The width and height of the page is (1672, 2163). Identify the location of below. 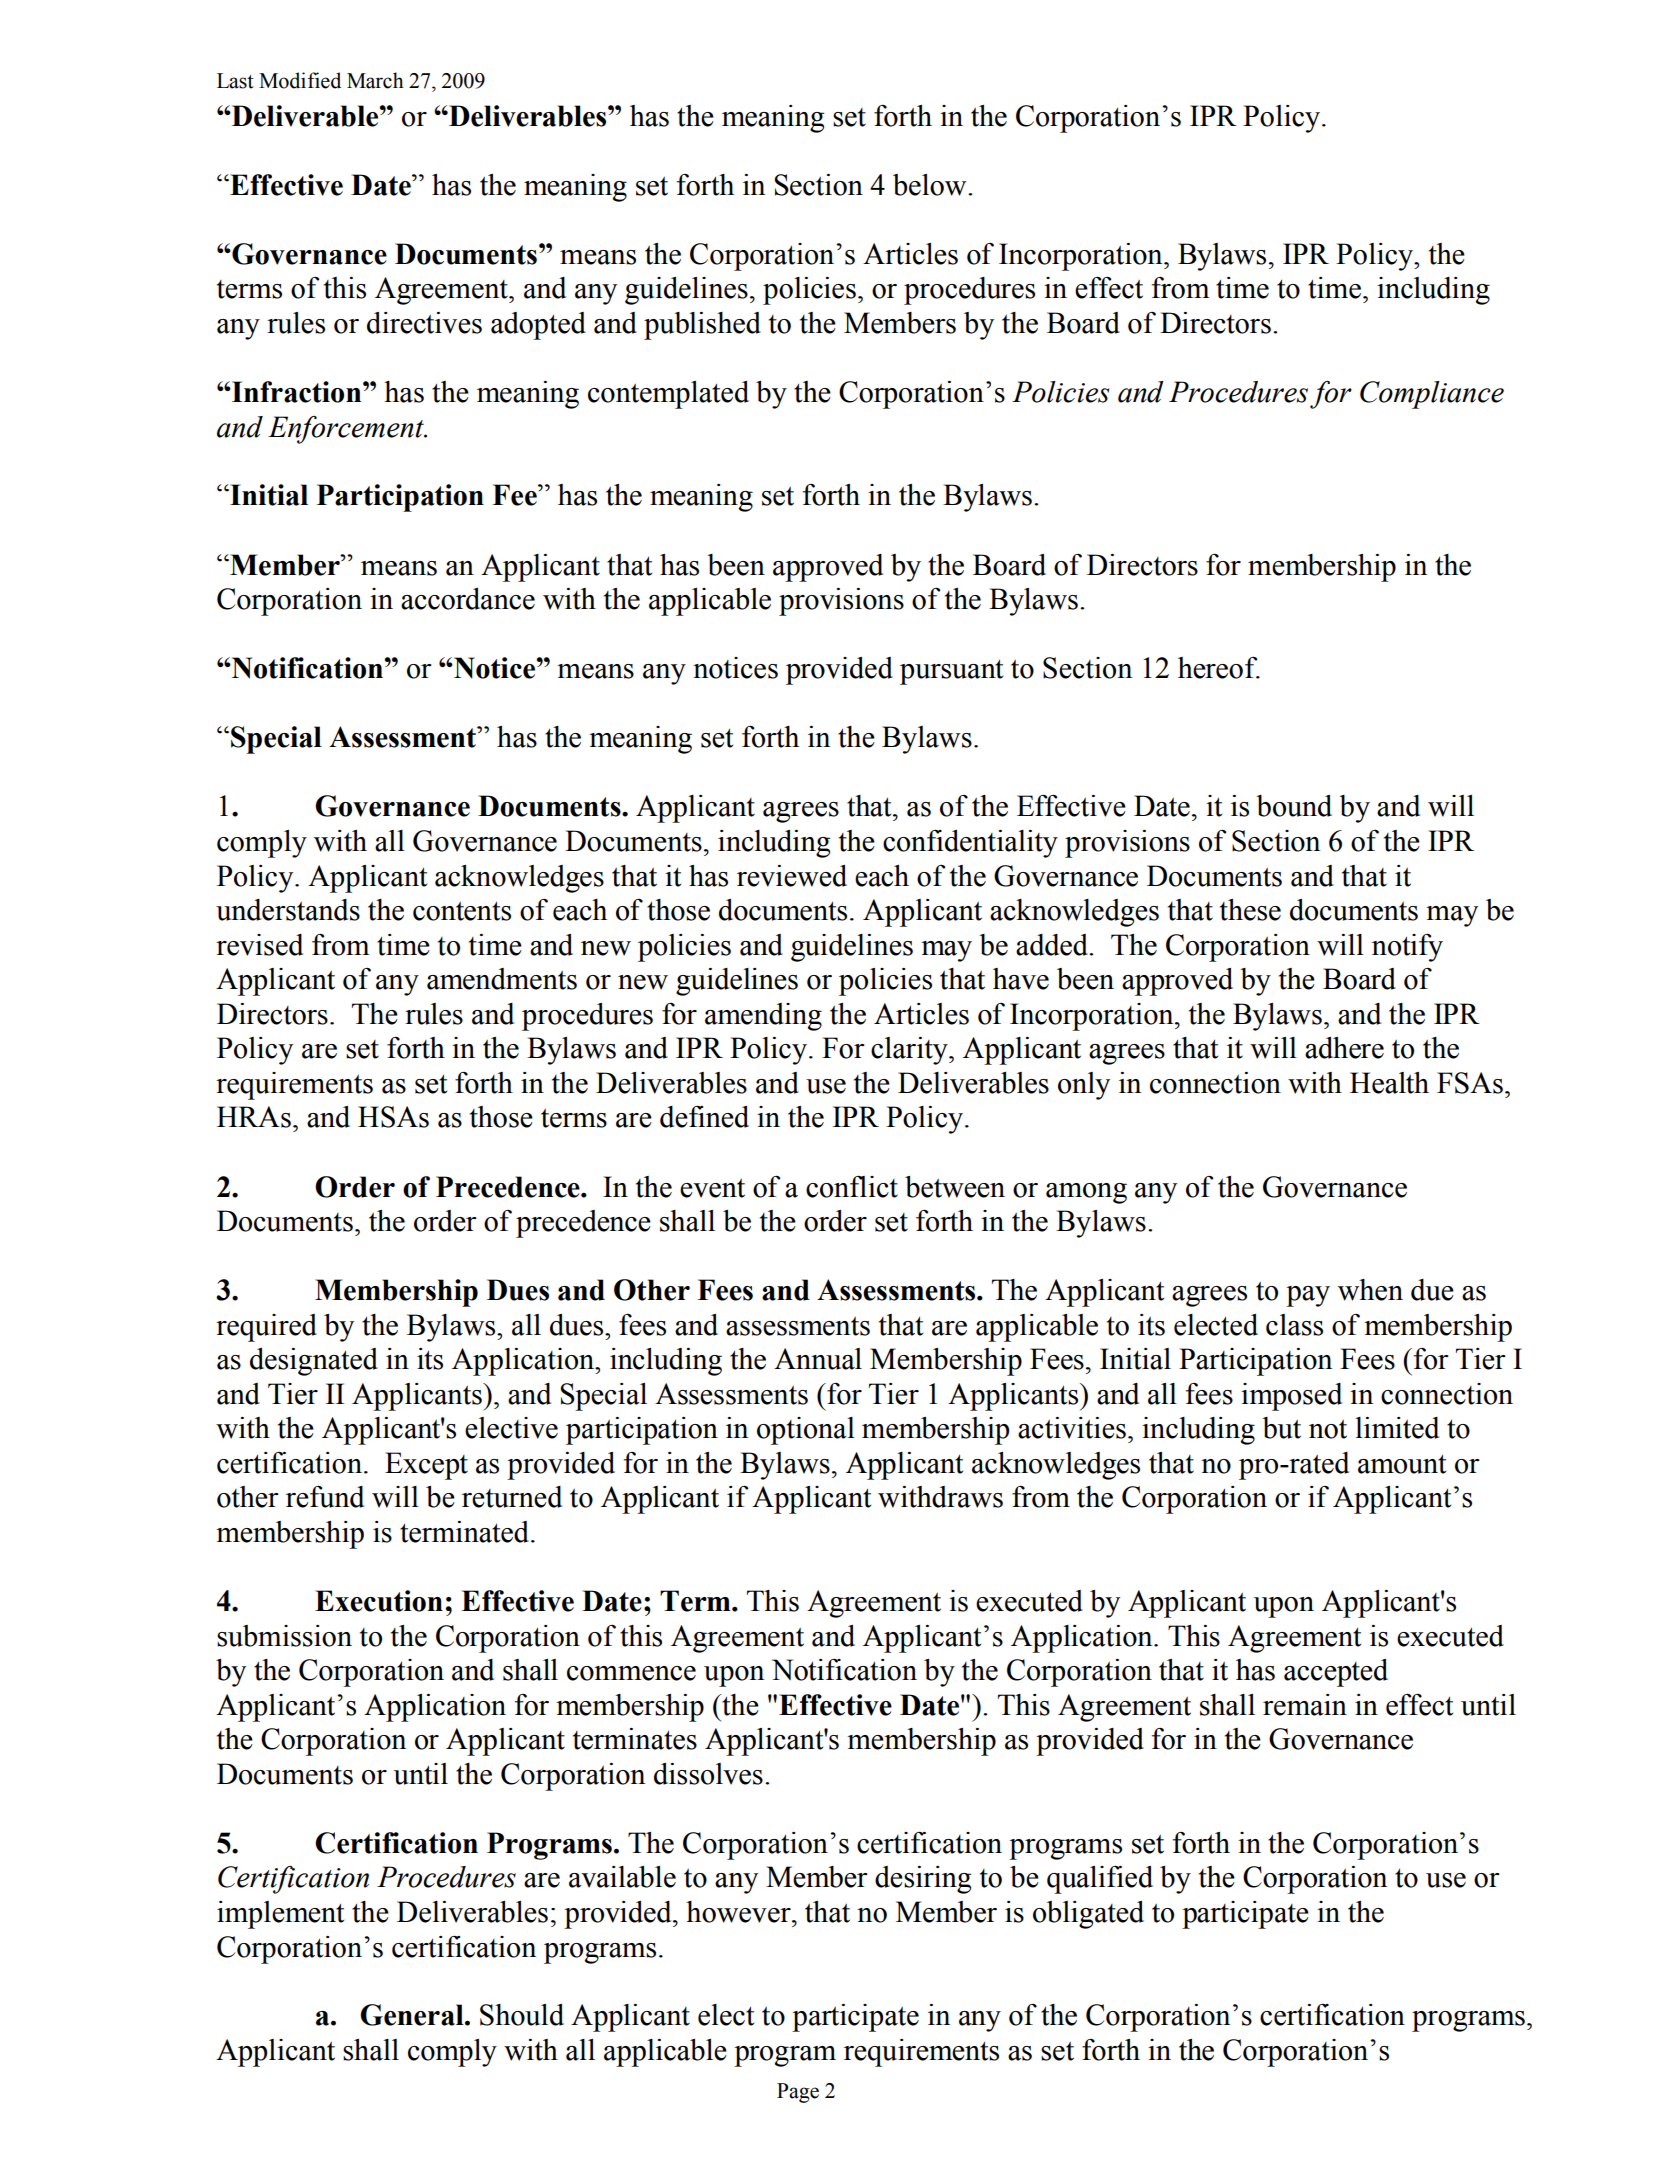
(931, 185).
